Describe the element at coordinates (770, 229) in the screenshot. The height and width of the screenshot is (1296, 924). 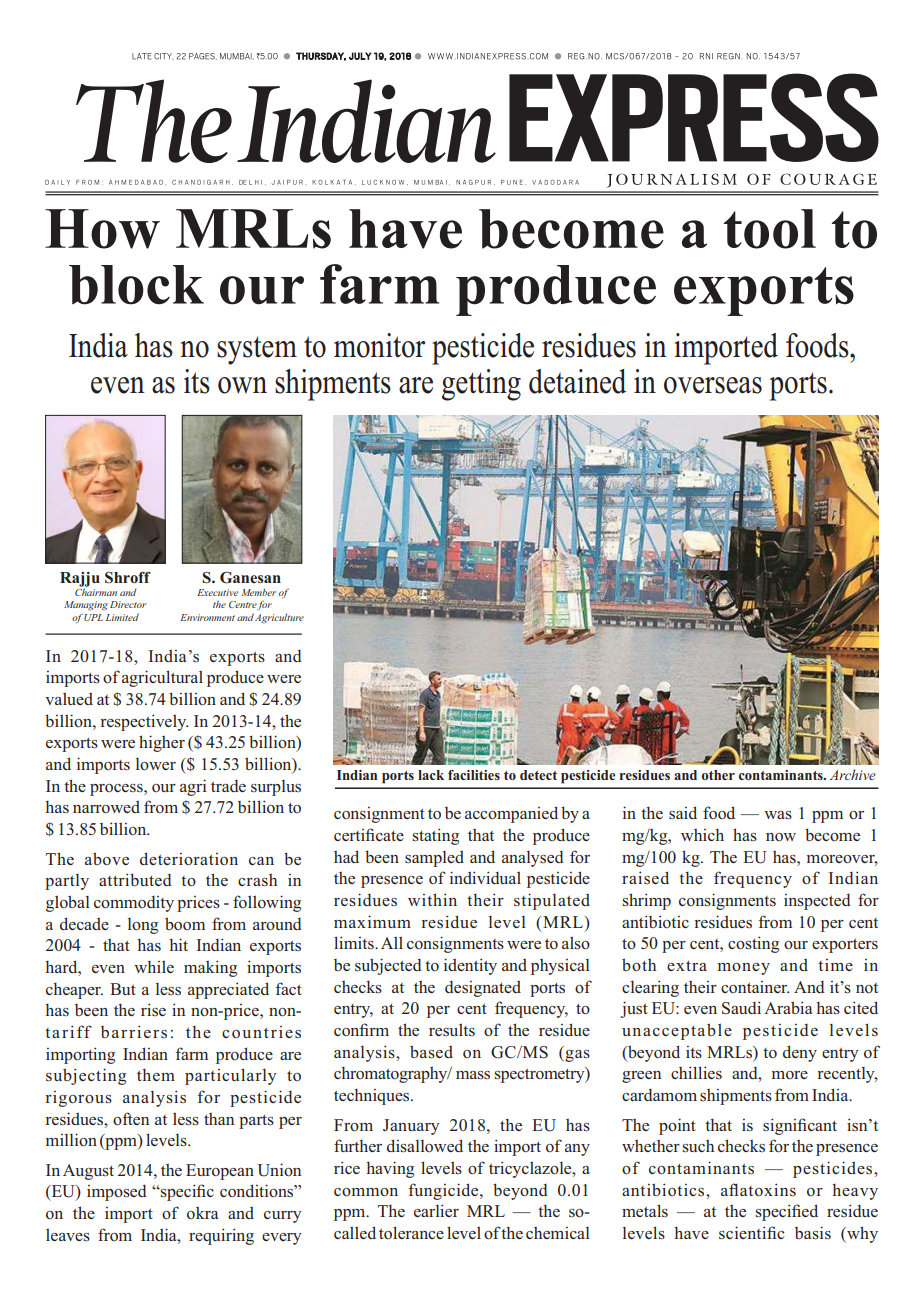
I see `tool` at that location.
